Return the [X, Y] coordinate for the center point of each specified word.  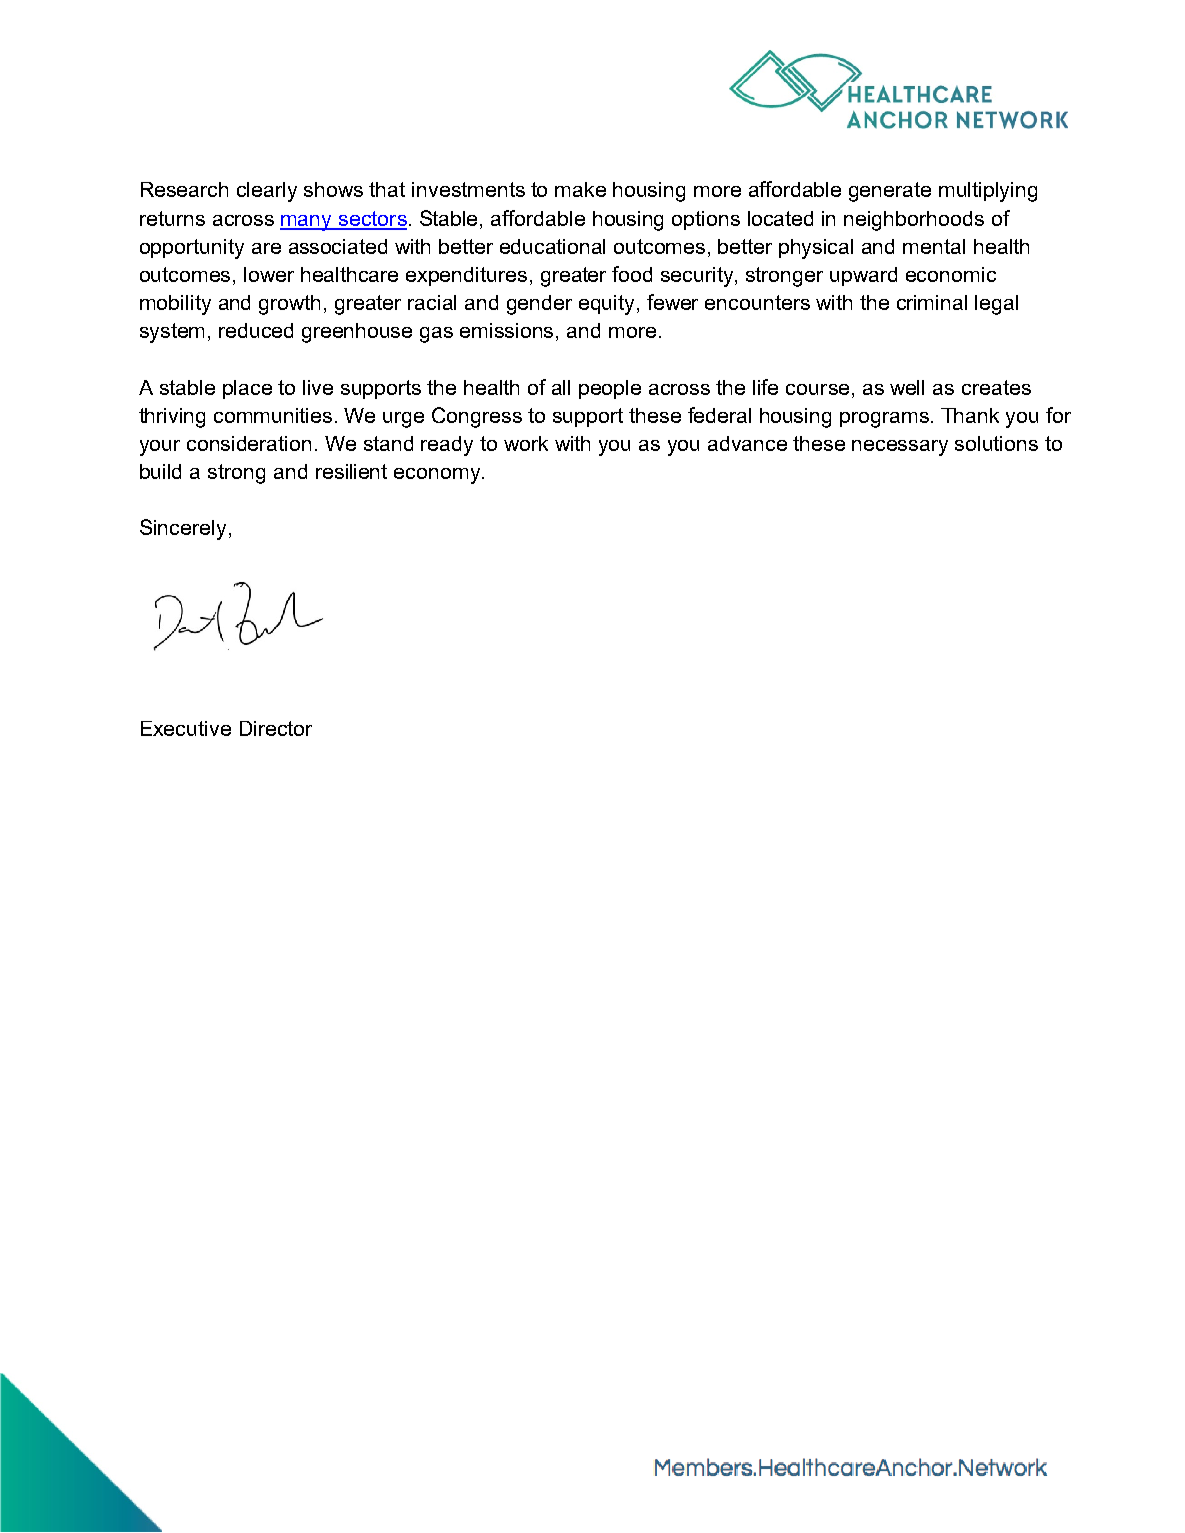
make [580, 189]
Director [276, 728]
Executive [186, 728]
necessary [900, 448]
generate [890, 192]
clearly [267, 192]
